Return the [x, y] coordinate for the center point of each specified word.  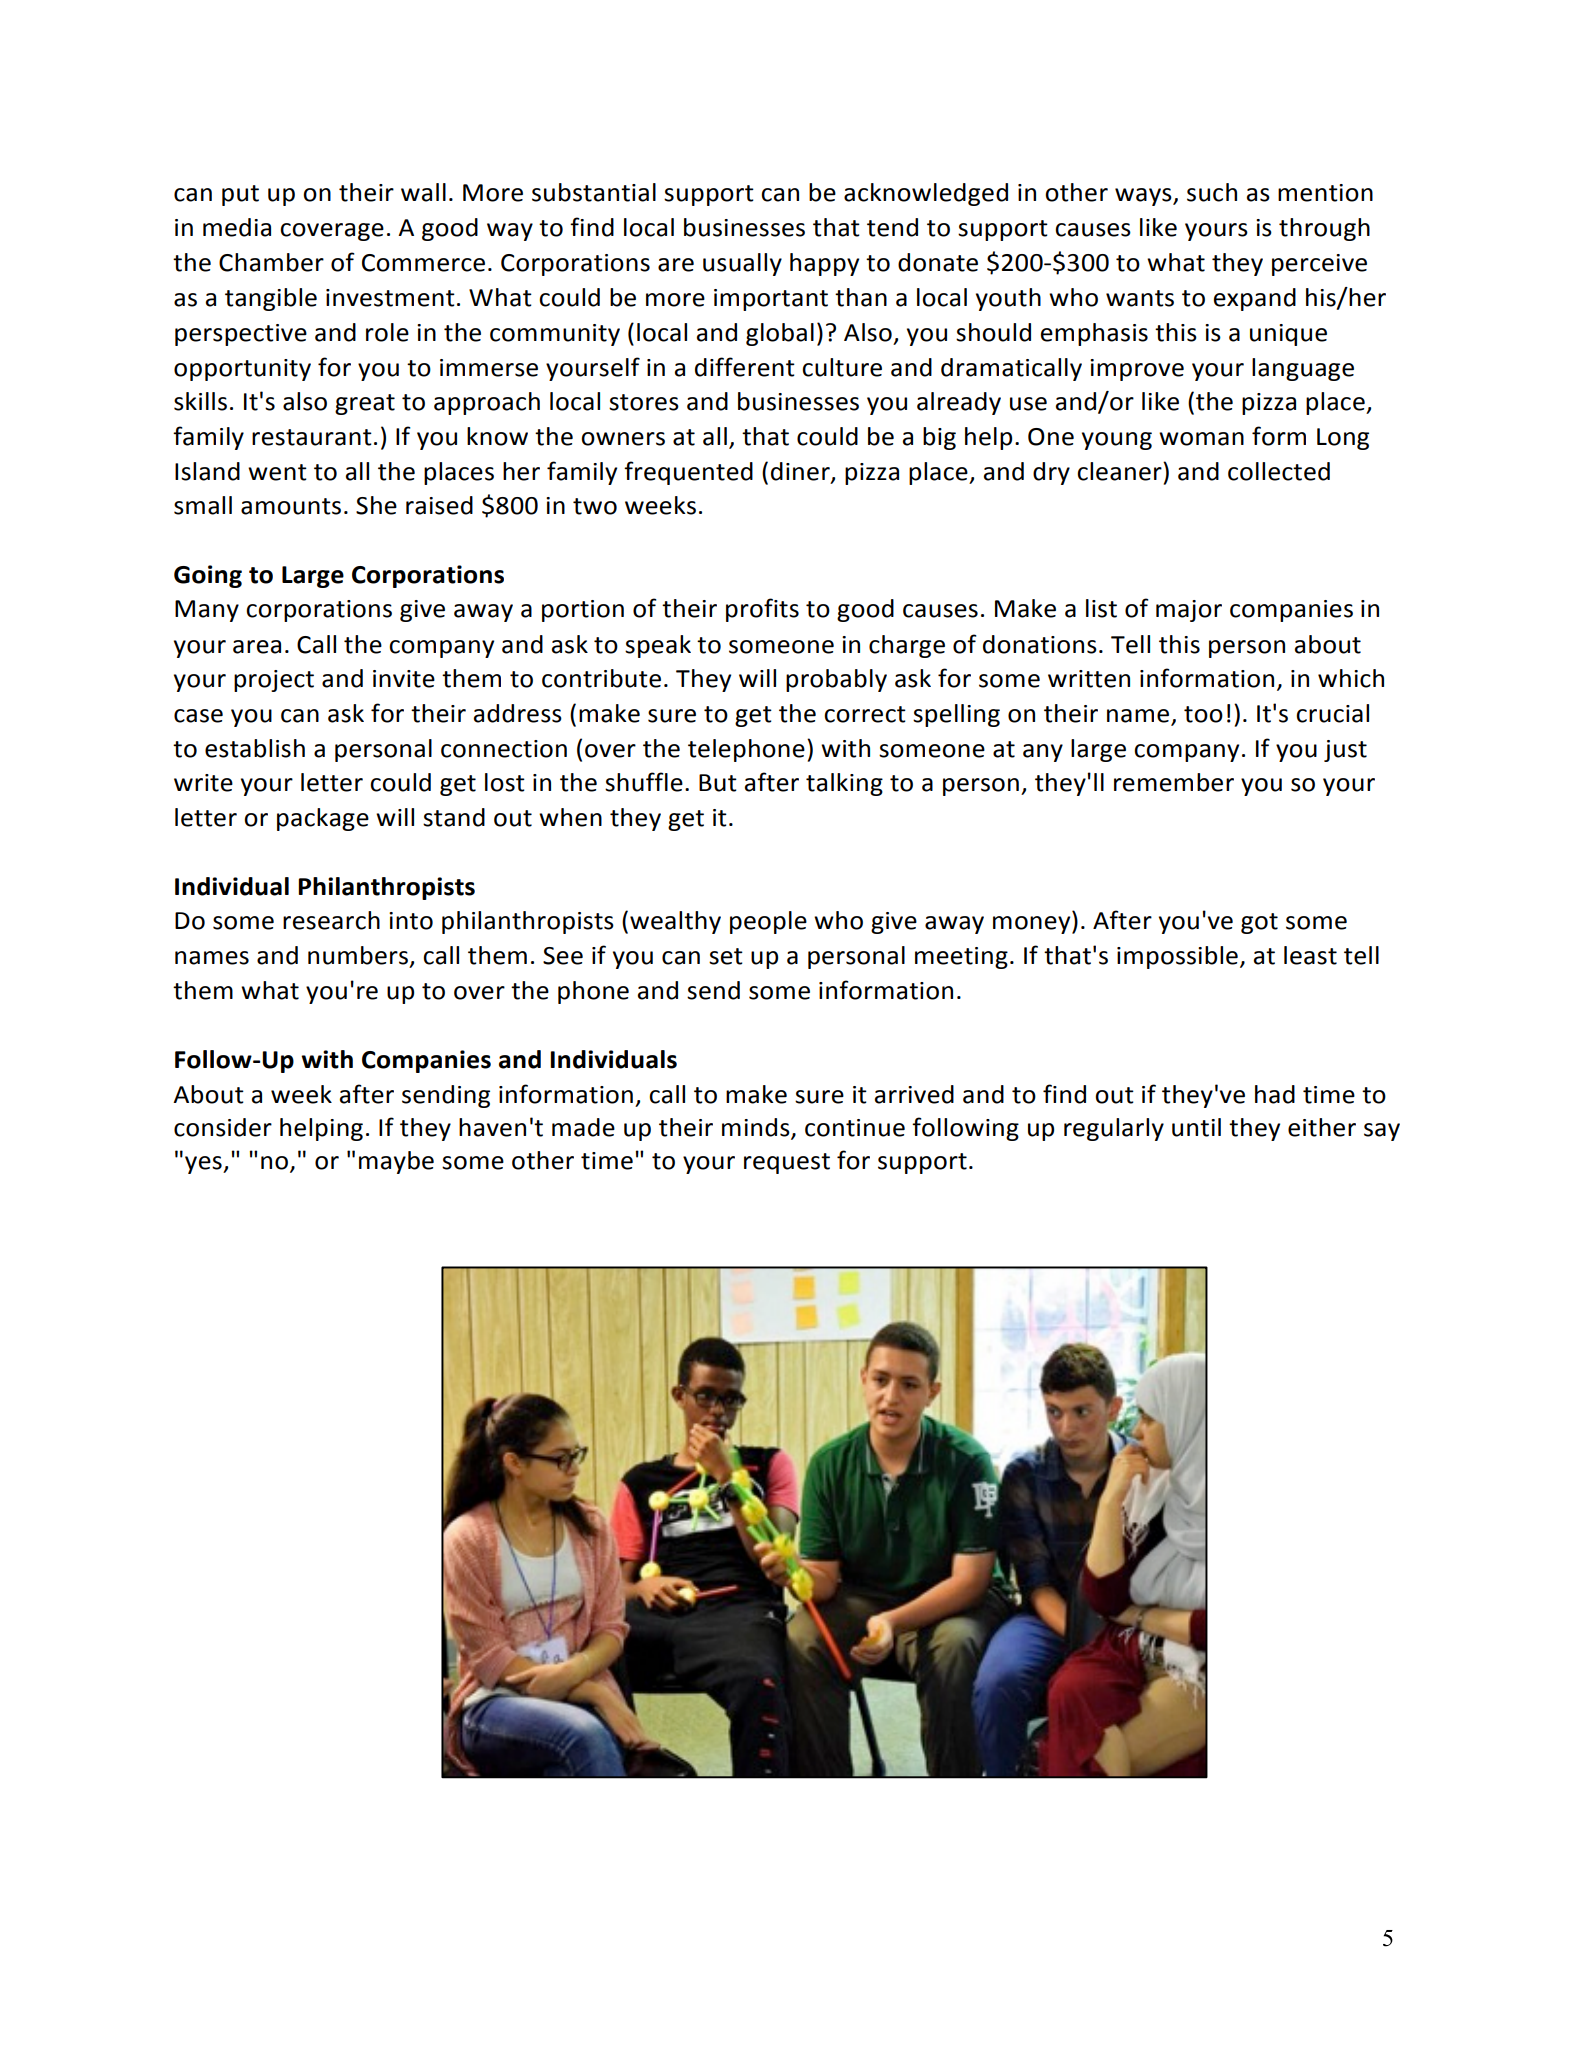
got [1259, 923]
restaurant [312, 437]
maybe [396, 1162]
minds [757, 1128]
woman [1201, 439]
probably [836, 680]
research [331, 920]
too [1203, 714]
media [237, 227]
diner [801, 472]
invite [404, 679]
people [768, 922]
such [1212, 192]
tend [892, 227]
